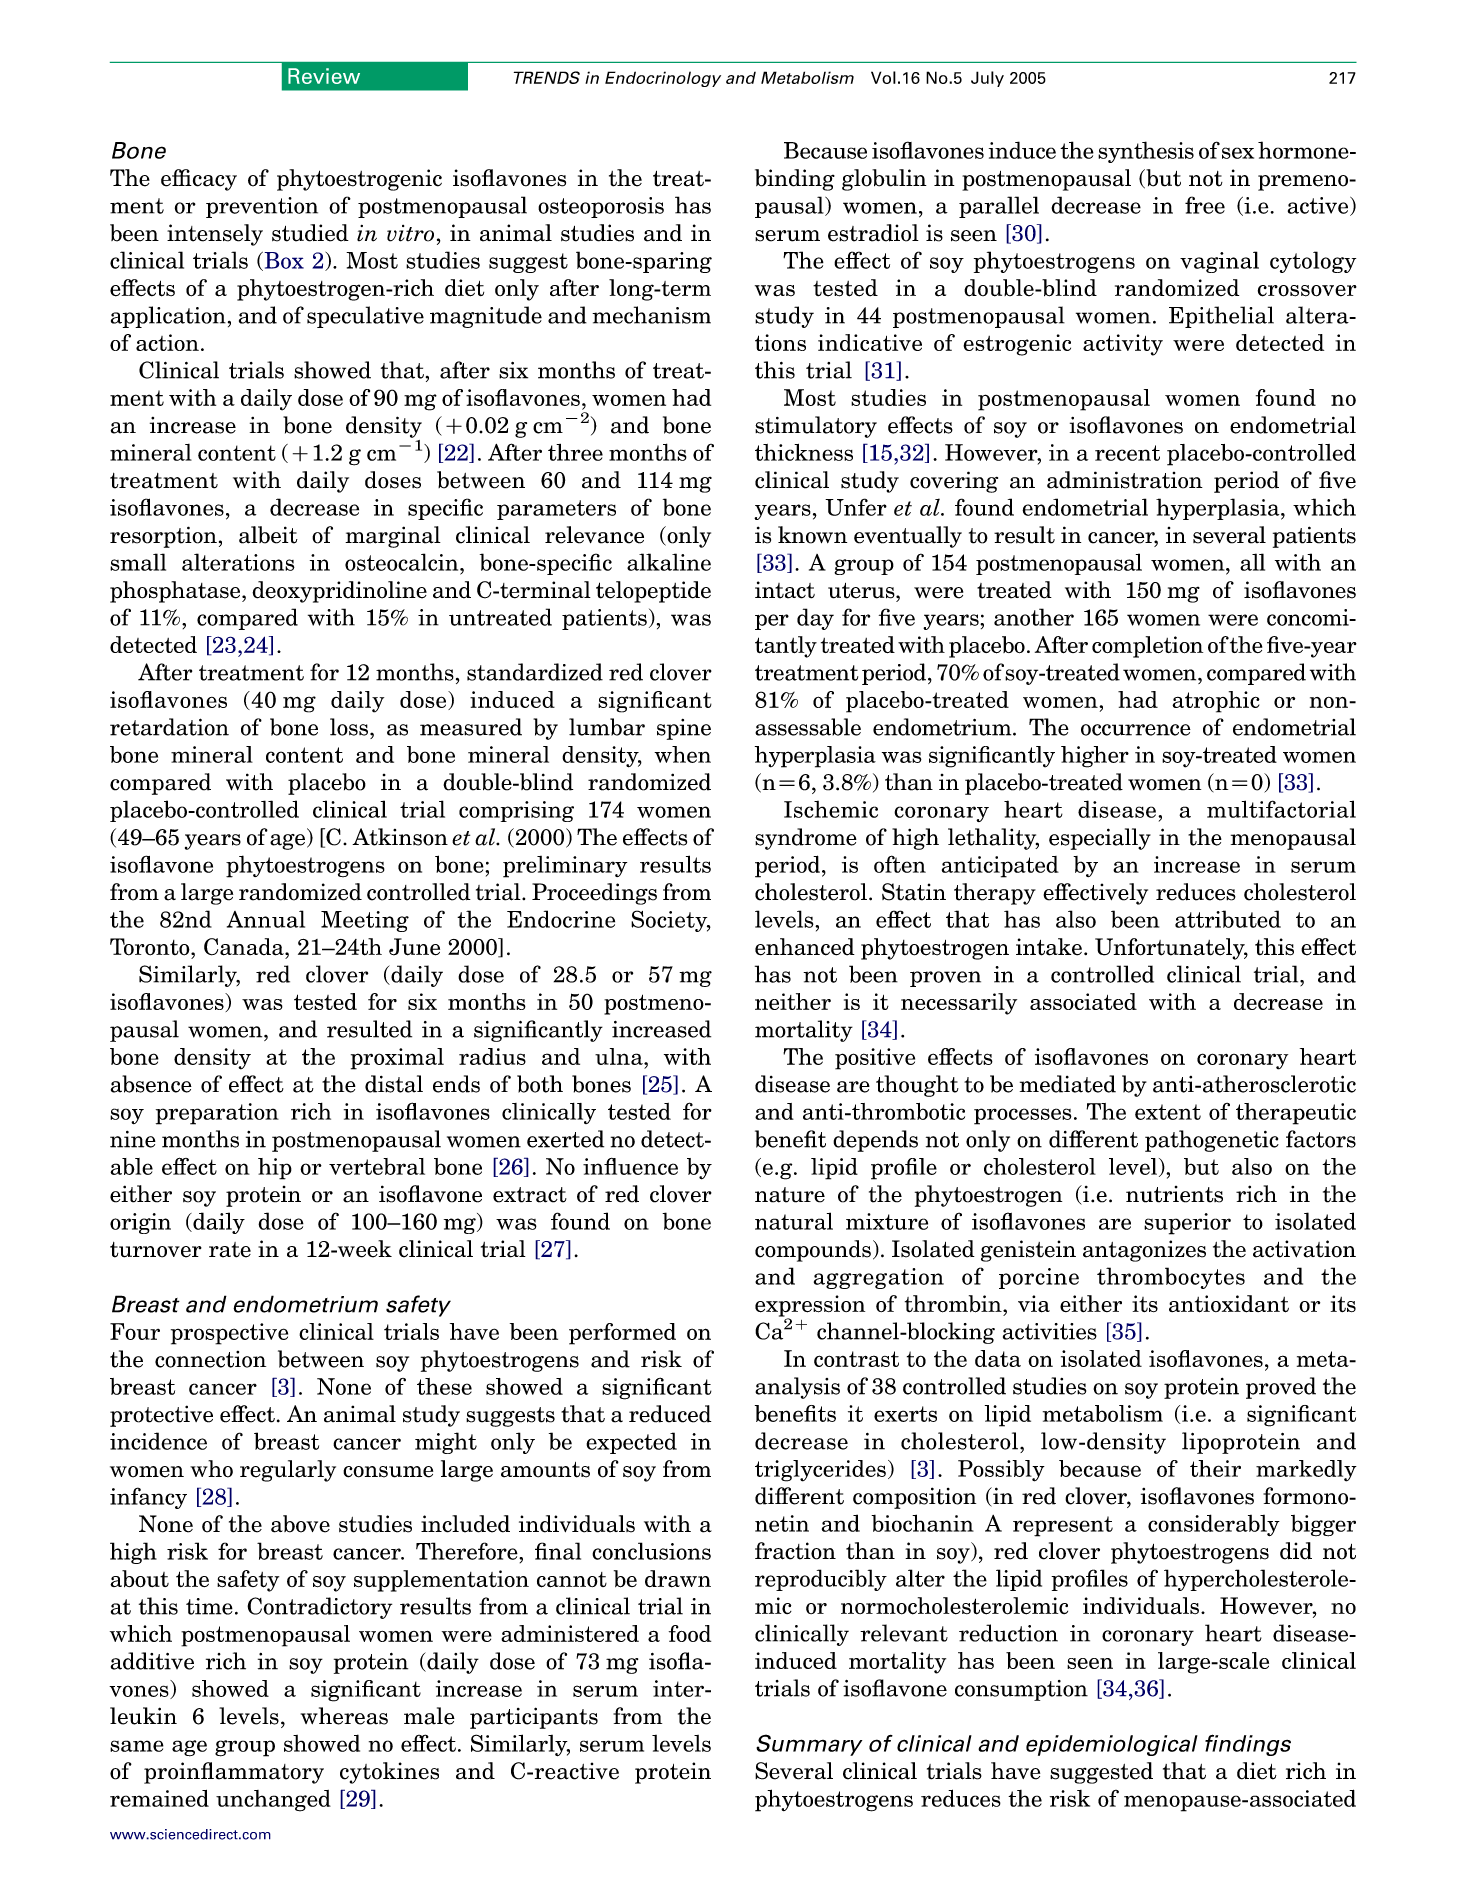 Image resolution: width=1467 pixels, height=1903 pixels. Describe the element at coordinates (805, 947) in the image. I see `enhanced` at that location.
